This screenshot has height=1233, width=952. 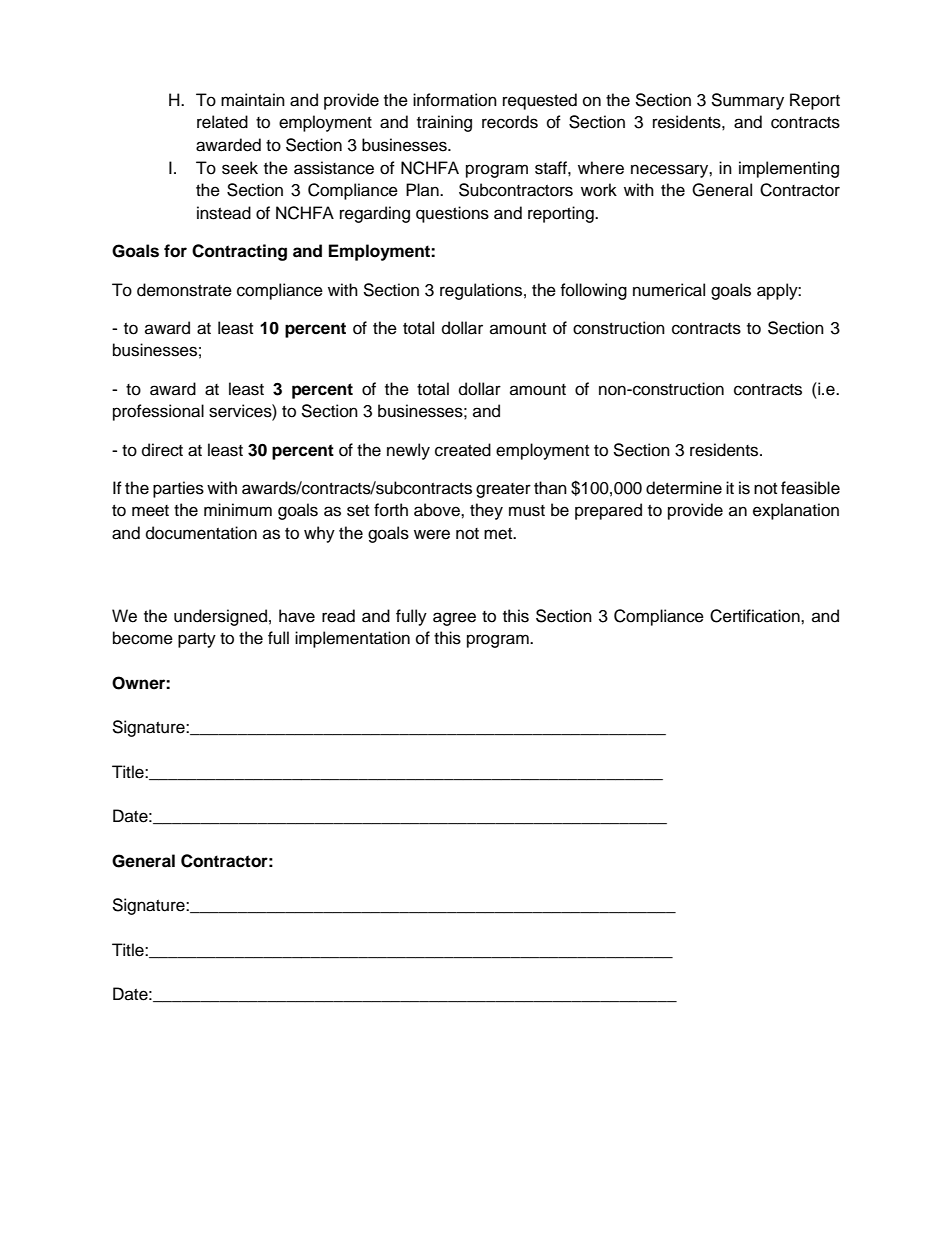 I want to click on records, so click(x=510, y=122).
